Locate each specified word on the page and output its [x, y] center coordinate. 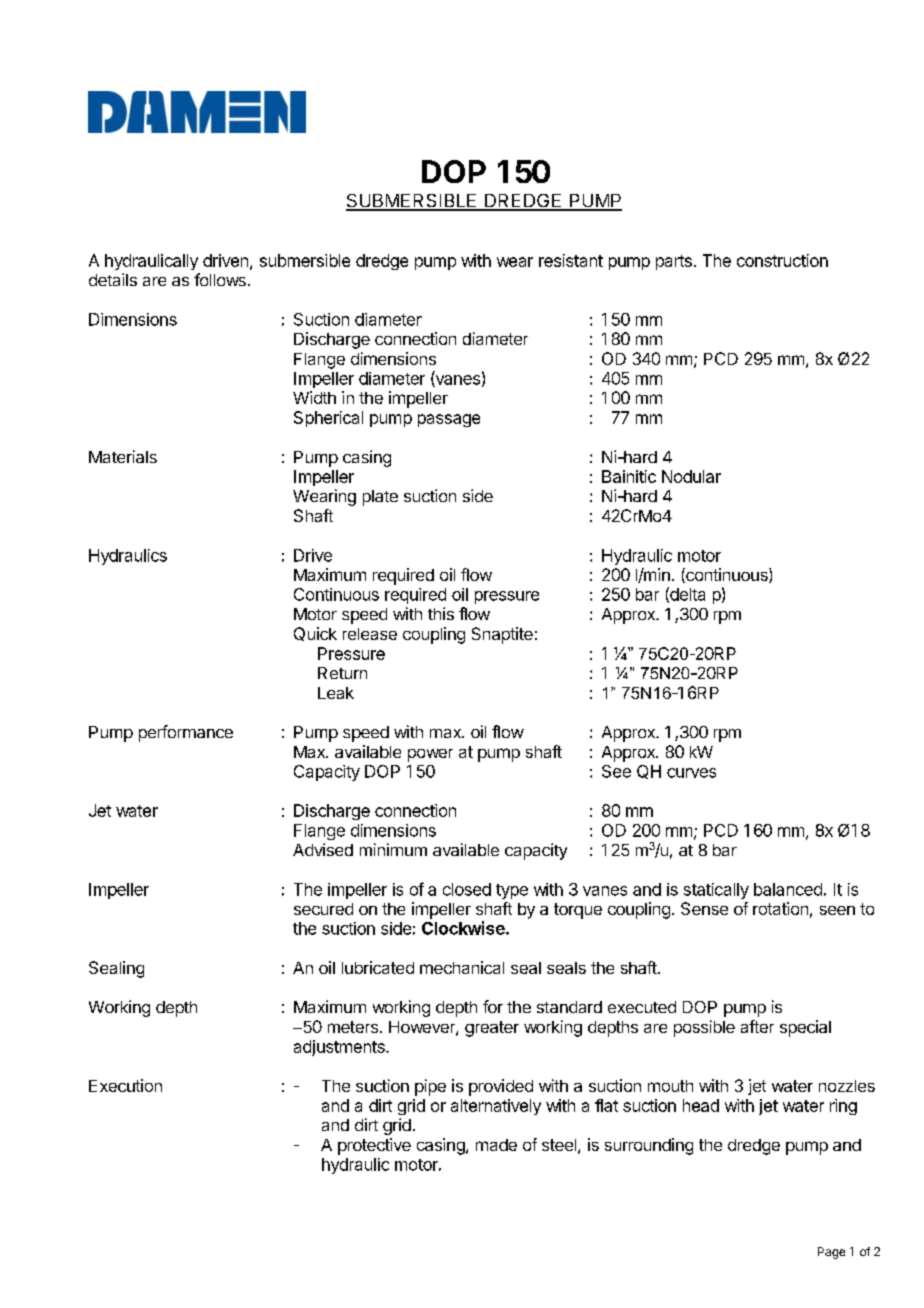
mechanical [462, 967]
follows [220, 279]
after [757, 1026]
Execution [125, 1085]
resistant [571, 260]
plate [380, 498]
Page [831, 1253]
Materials [123, 456]
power [430, 755]
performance [186, 733]
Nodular [691, 476]
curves [691, 773]
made [496, 1145]
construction [782, 260]
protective [374, 1146]
